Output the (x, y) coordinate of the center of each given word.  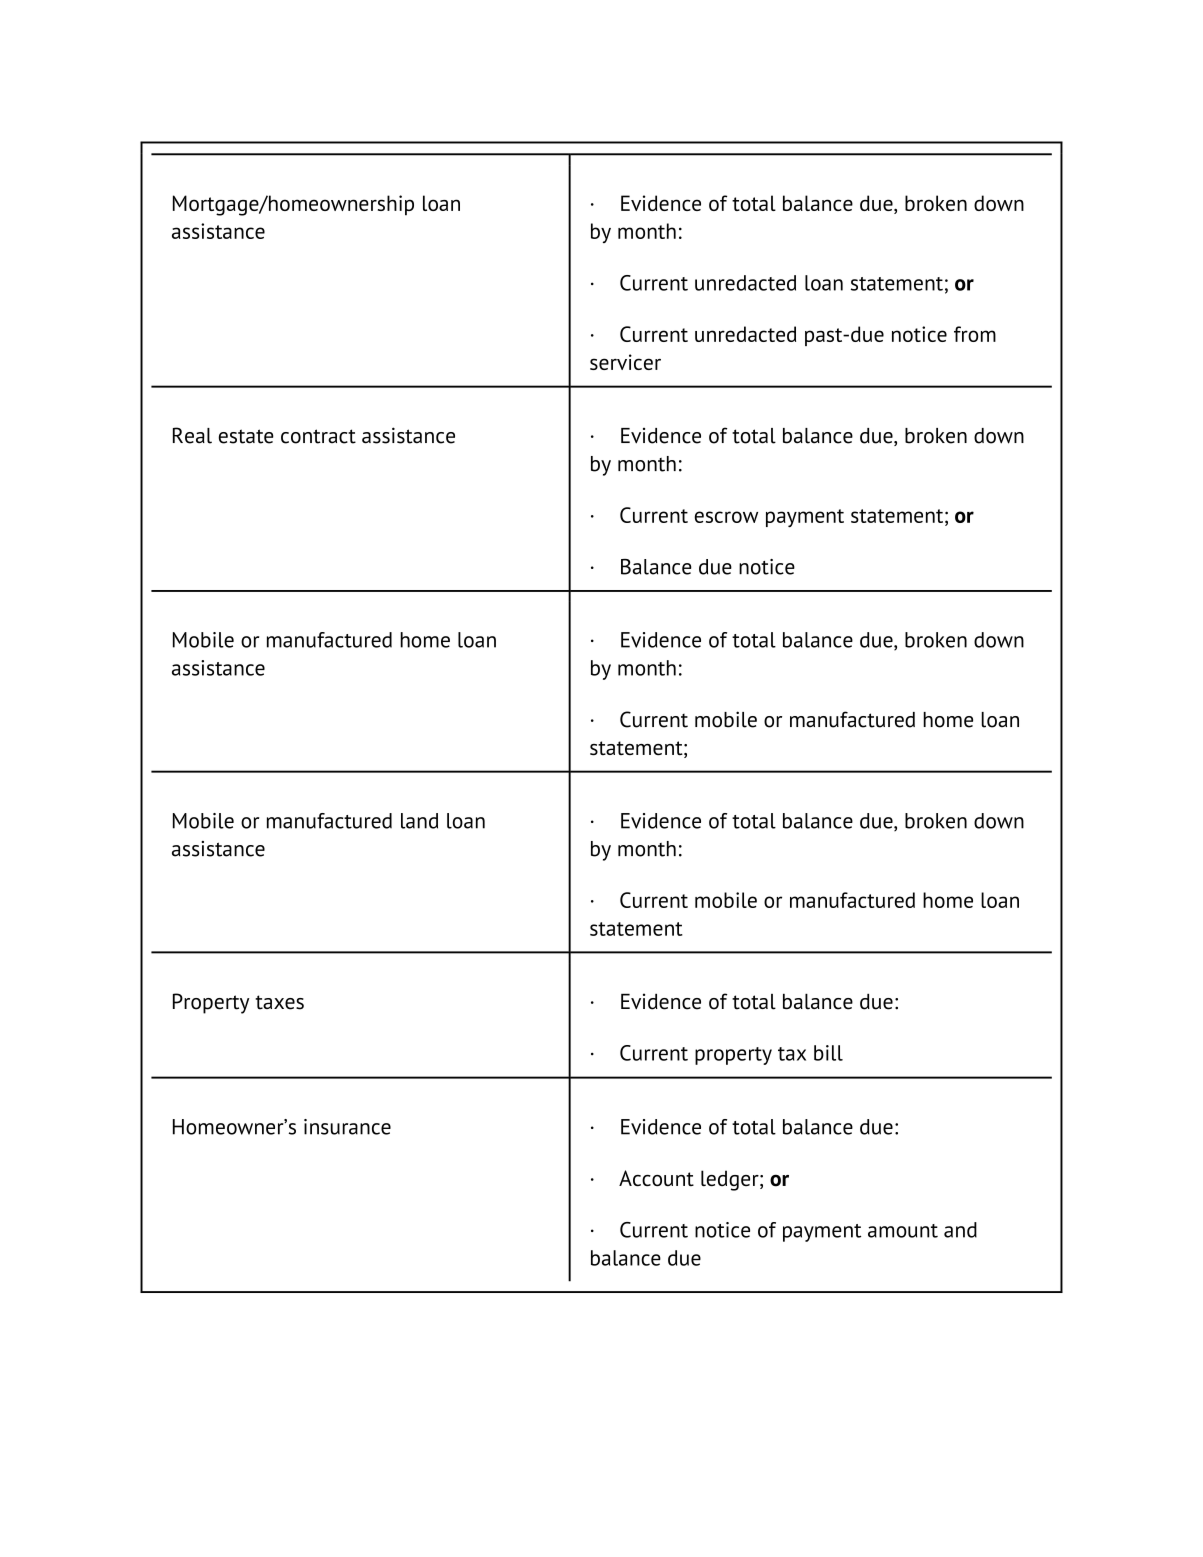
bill (828, 1053)
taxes (279, 1002)
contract (318, 436)
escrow (726, 517)
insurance (347, 1127)
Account (656, 1178)
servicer (625, 362)
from (975, 334)
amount (903, 1231)
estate (246, 436)
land (419, 821)
